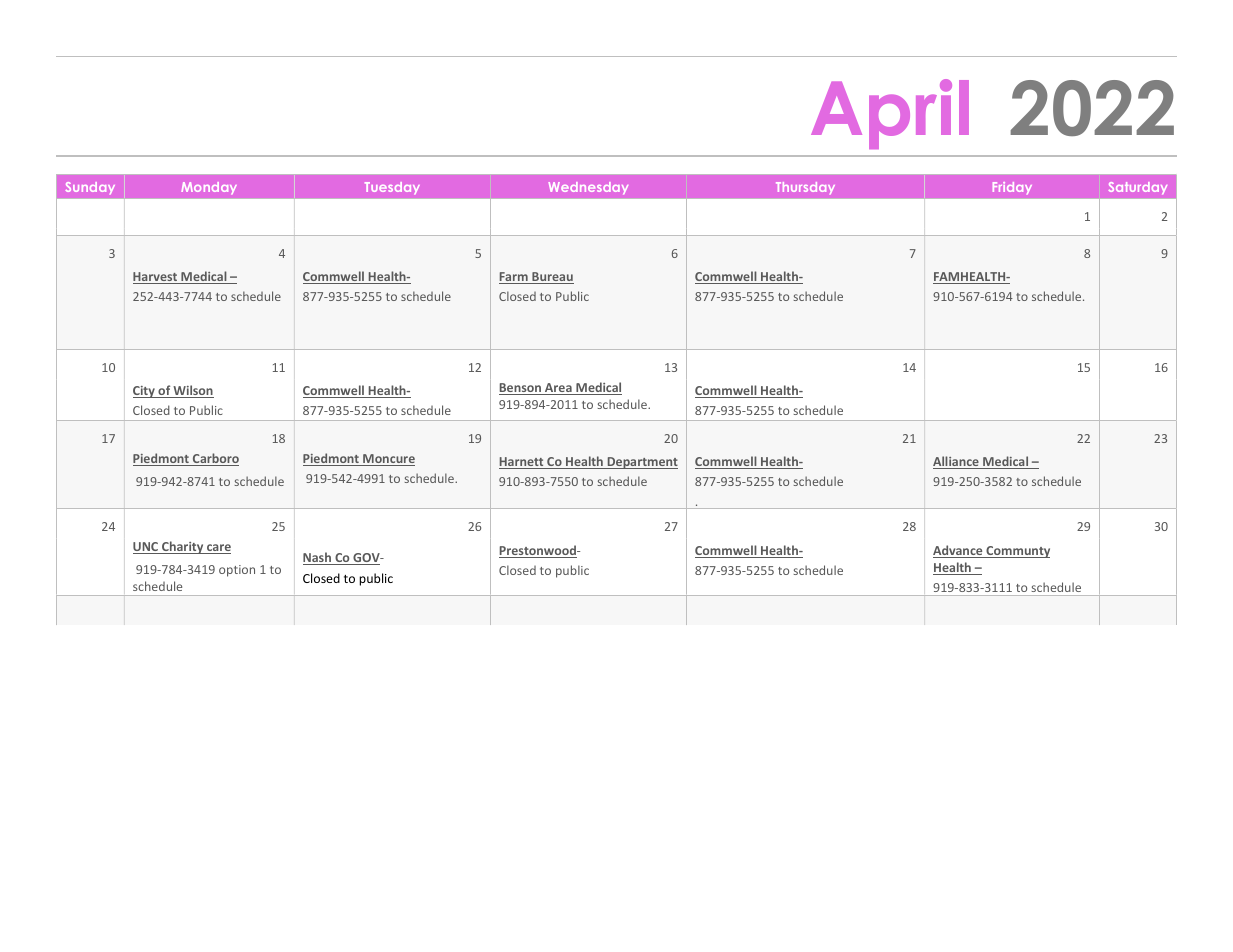  What do you see at coordinates (218, 549) in the screenshot?
I see `care` at bounding box center [218, 549].
